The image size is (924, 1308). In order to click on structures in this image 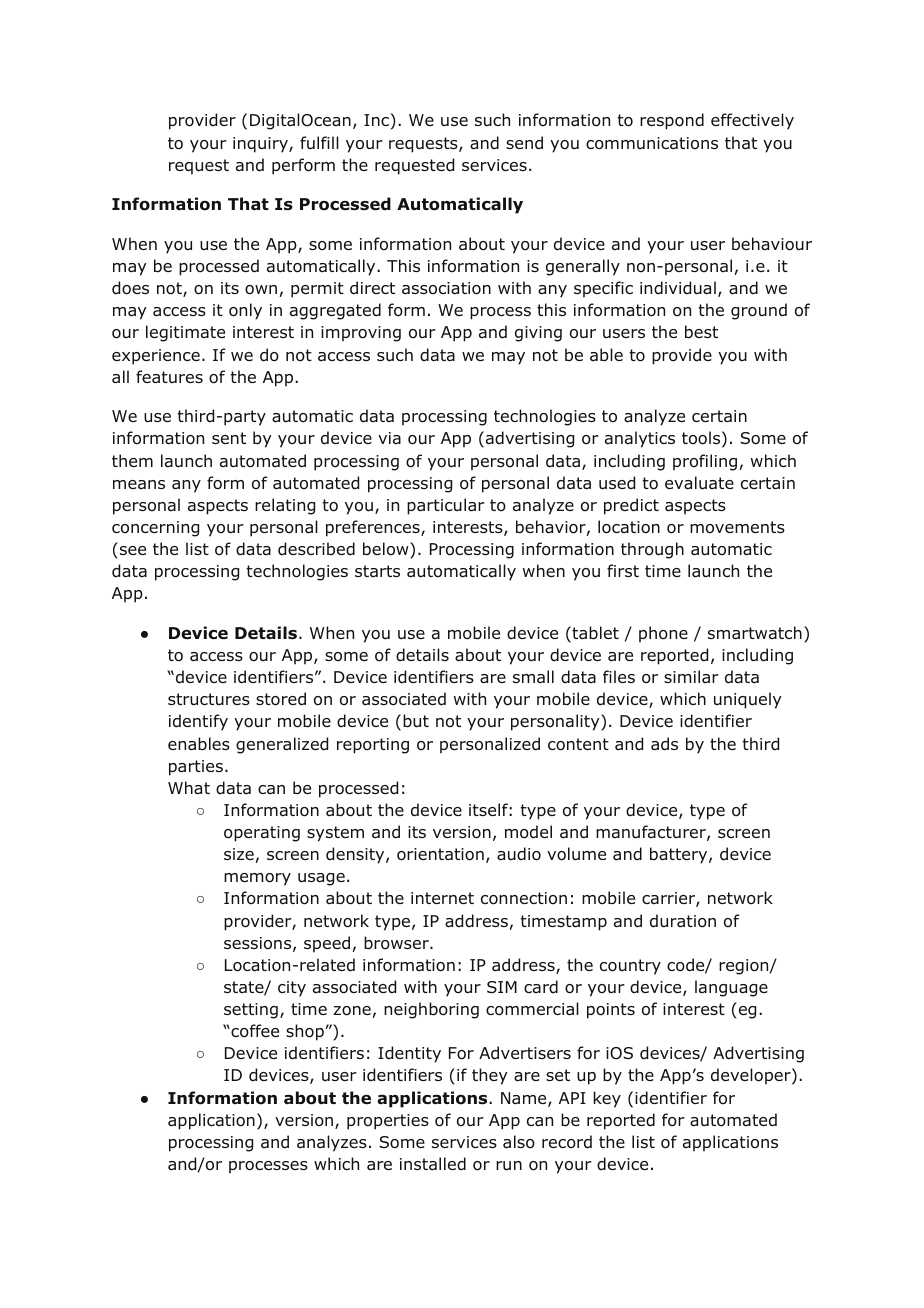, I will do `click(209, 699)`.
